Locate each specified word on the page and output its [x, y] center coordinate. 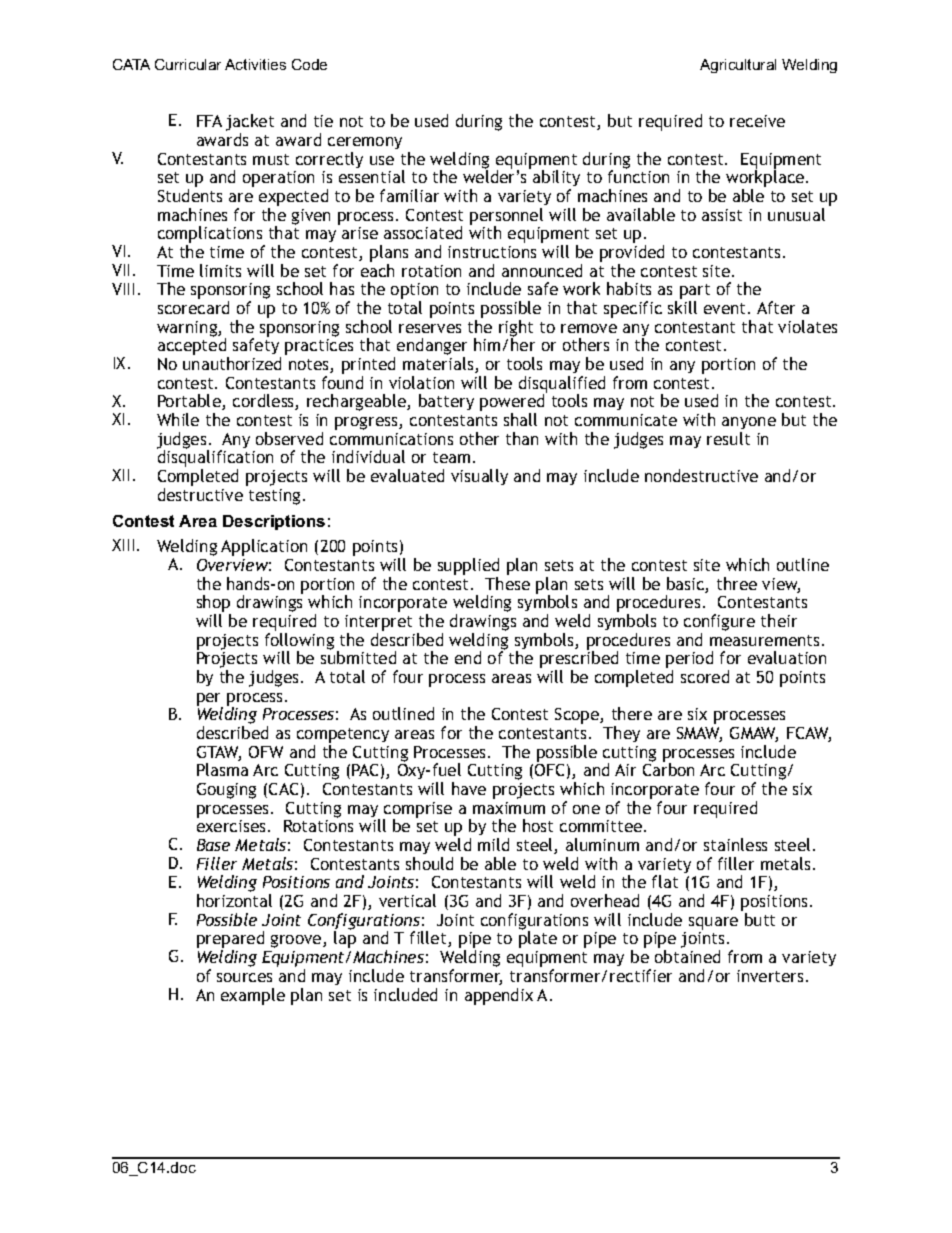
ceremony [365, 143]
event [726, 308]
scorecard [193, 307]
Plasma [222, 769]
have [469, 788]
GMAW [754, 734]
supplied [468, 566]
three [737, 583]
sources [244, 977]
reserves [430, 328]
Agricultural [738, 66]
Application [264, 547]
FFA [209, 121]
